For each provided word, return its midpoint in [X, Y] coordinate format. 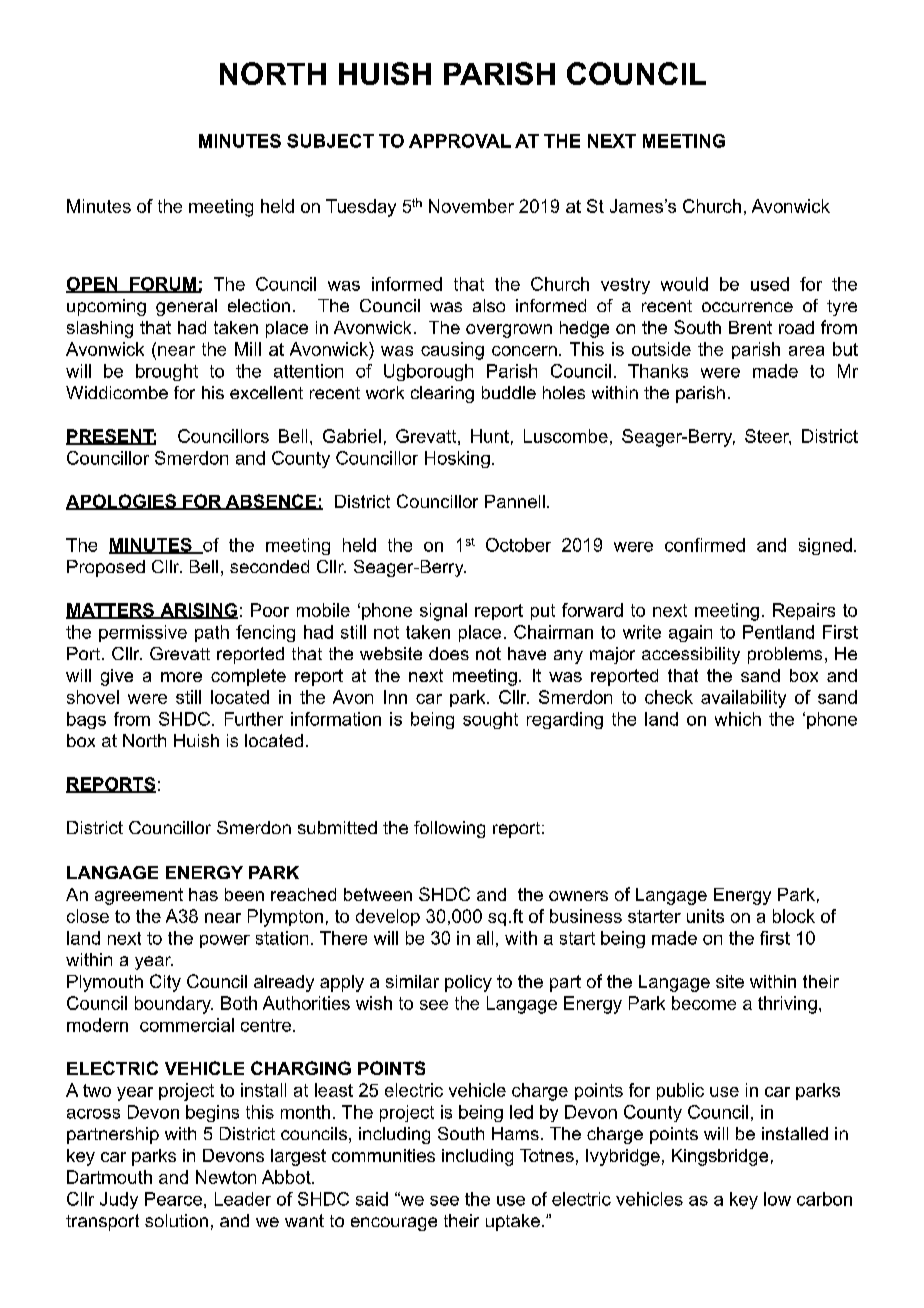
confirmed [705, 545]
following [449, 829]
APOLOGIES [122, 502]
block [794, 916]
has [203, 894]
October [518, 545]
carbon [824, 1199]
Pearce [173, 1199]
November [471, 206]
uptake [513, 1222]
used [770, 284]
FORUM [163, 285]
